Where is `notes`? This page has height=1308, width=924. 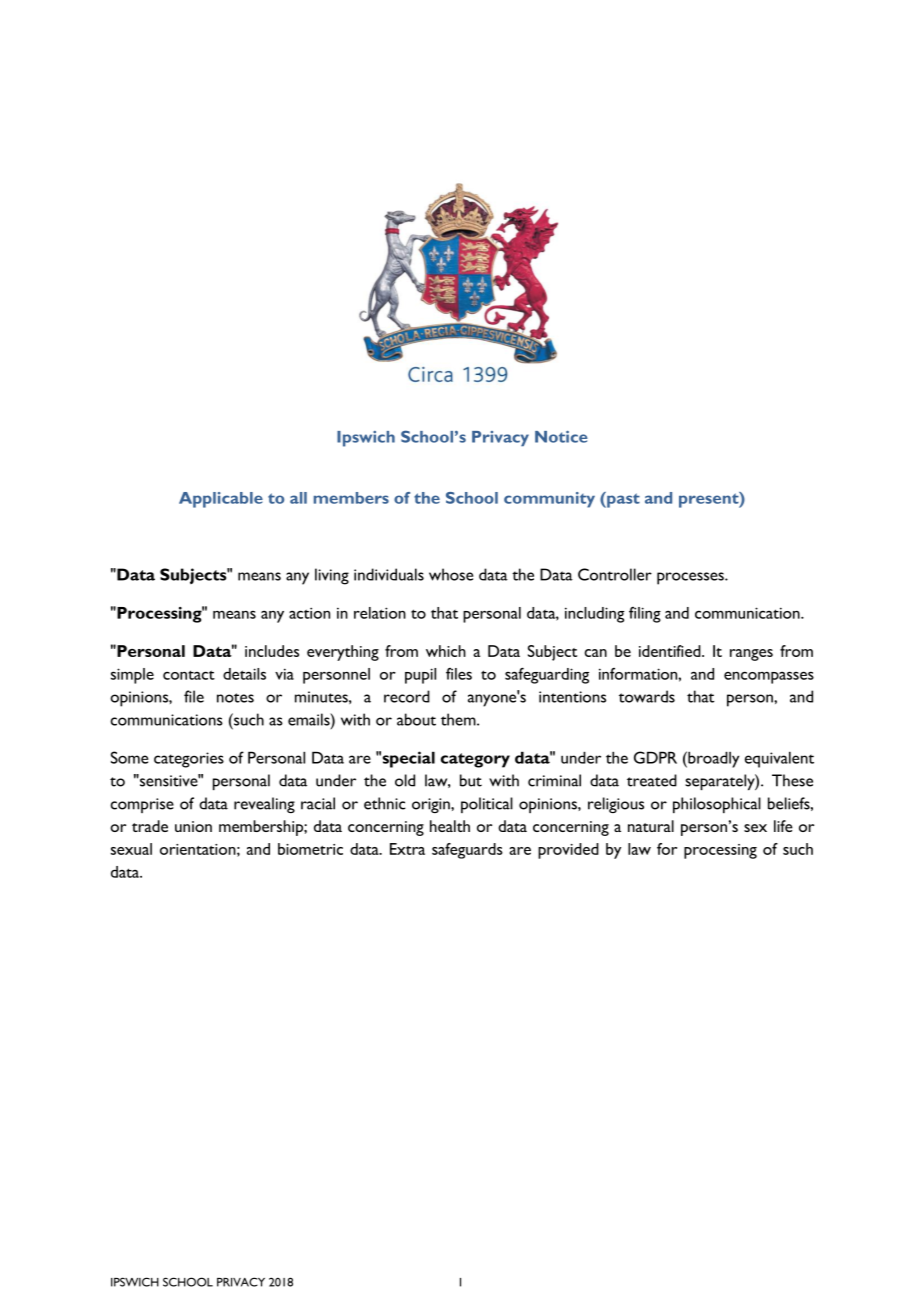
notes is located at coordinates (235, 698).
